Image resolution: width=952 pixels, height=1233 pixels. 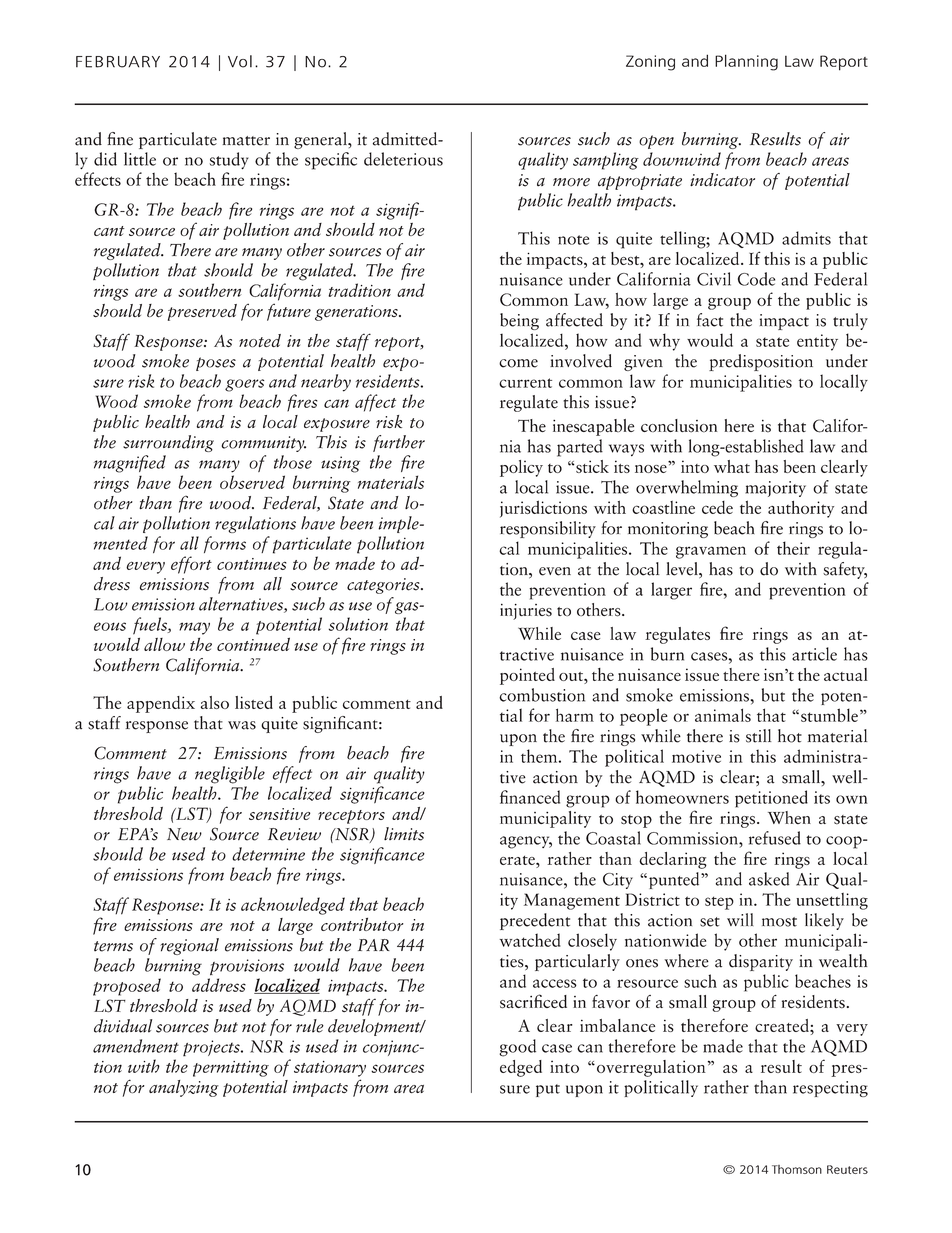 What do you see at coordinates (746, 62) in the screenshot?
I see `Planning` at bounding box center [746, 62].
